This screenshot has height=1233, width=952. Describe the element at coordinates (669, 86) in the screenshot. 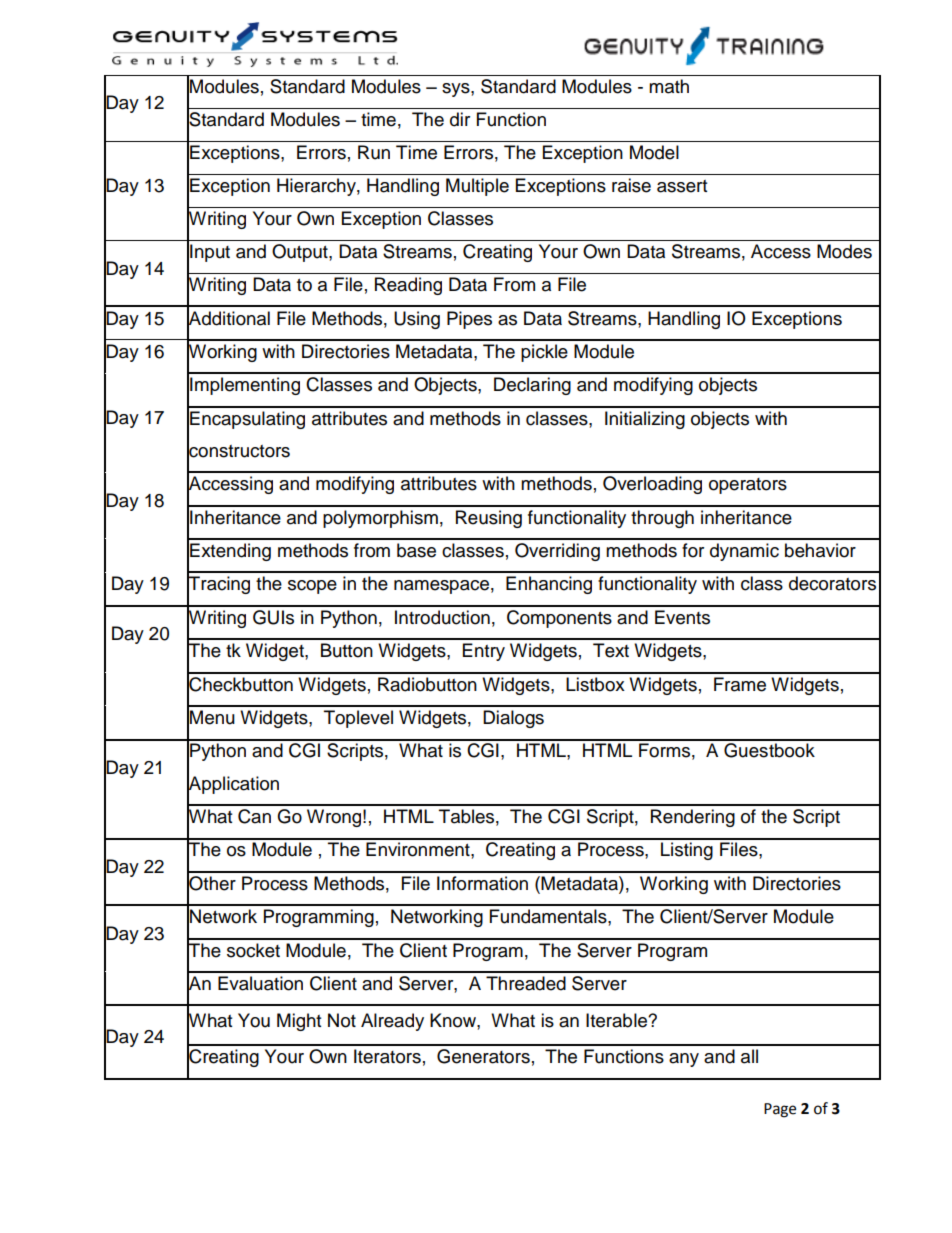

I see `math` at that location.
